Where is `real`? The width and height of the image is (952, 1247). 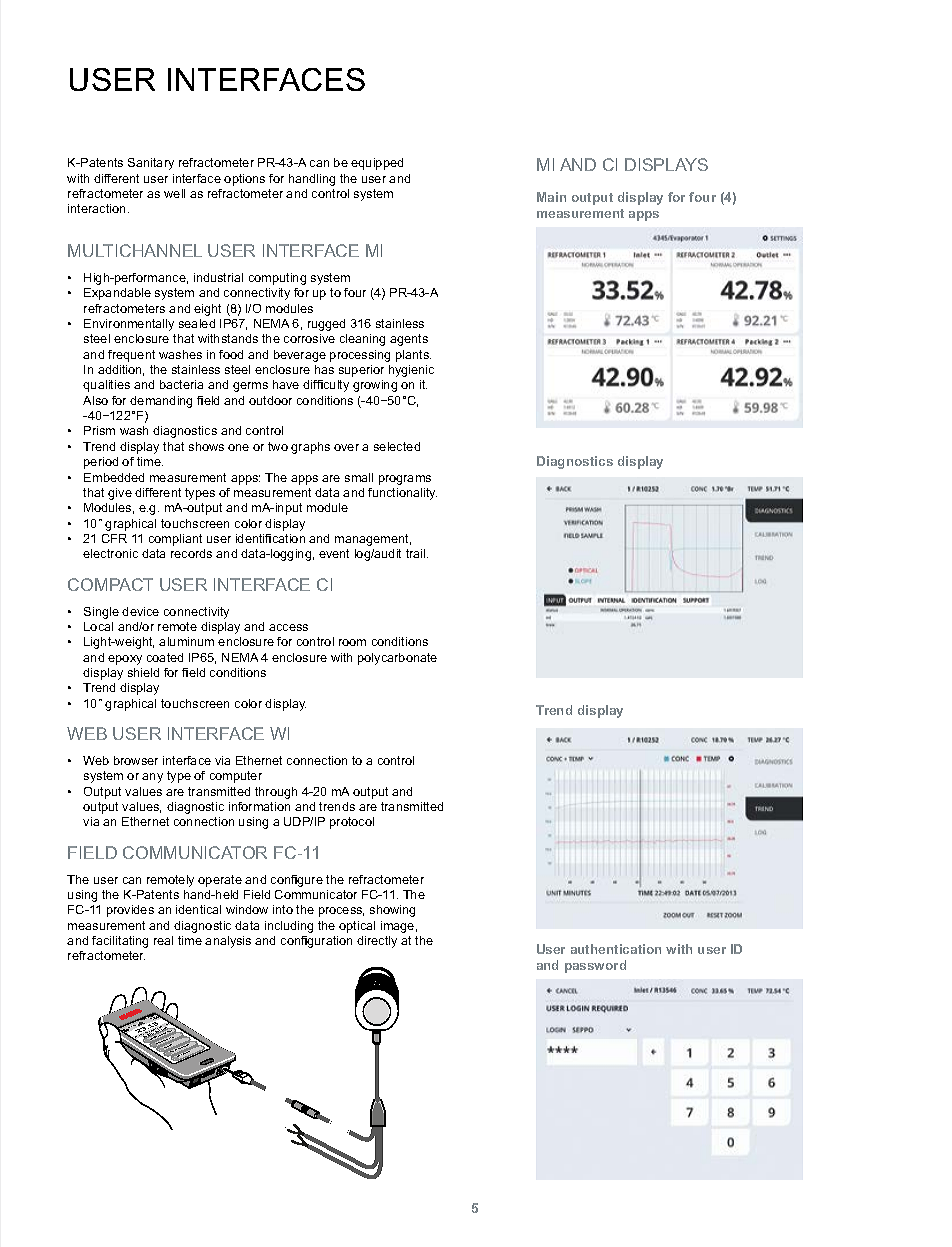 real is located at coordinates (163, 940).
